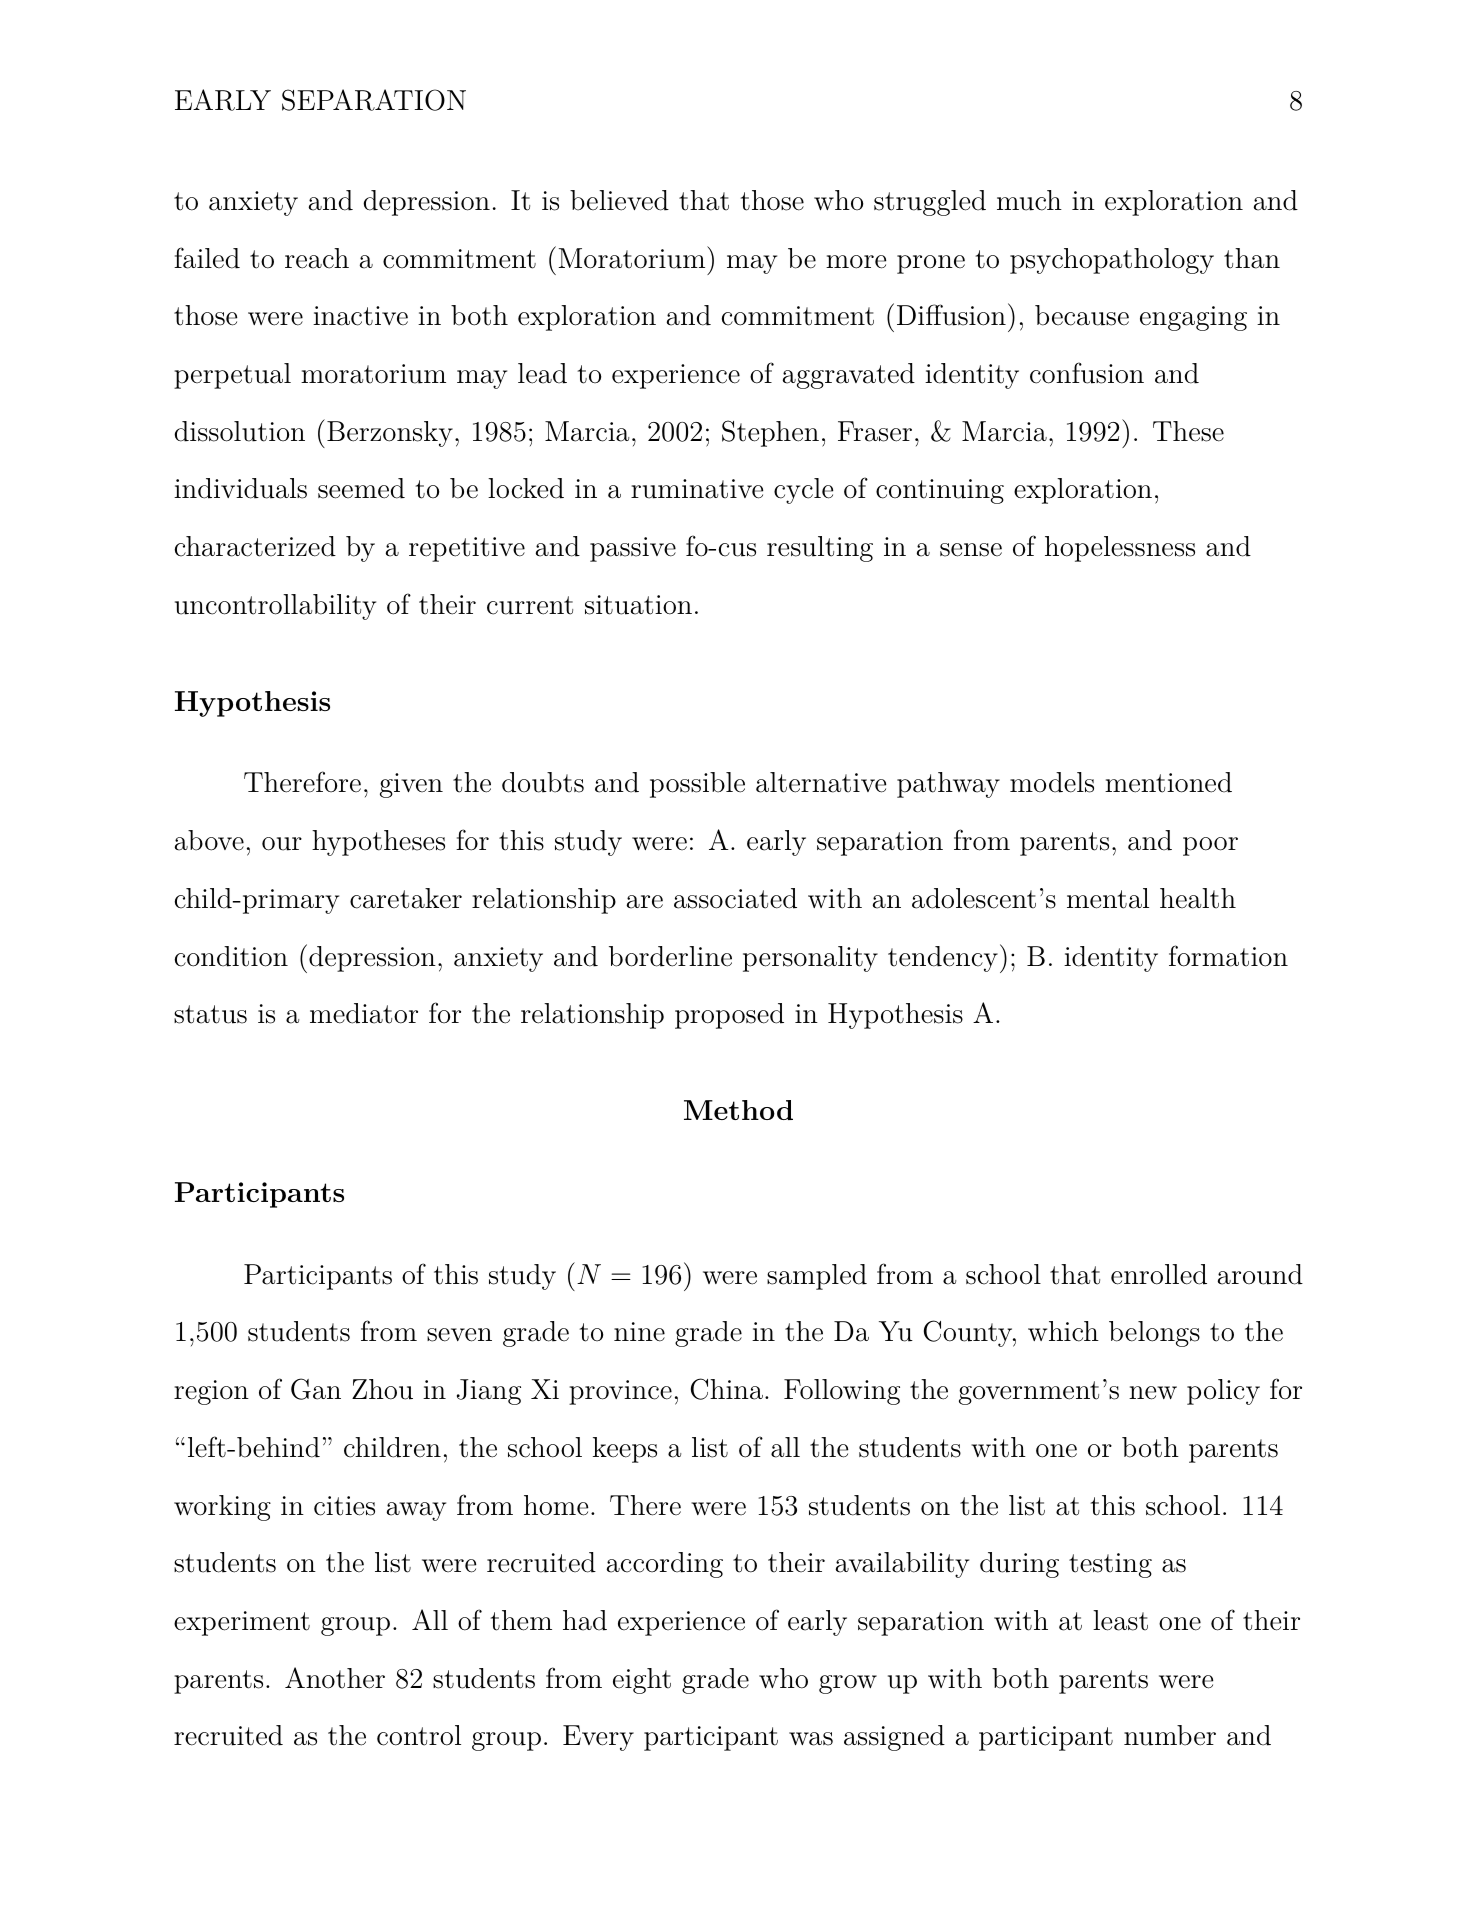 Image resolution: width=1477 pixels, height=1912 pixels. Describe the element at coordinates (335, 1678) in the document. I see `Another` at that location.
